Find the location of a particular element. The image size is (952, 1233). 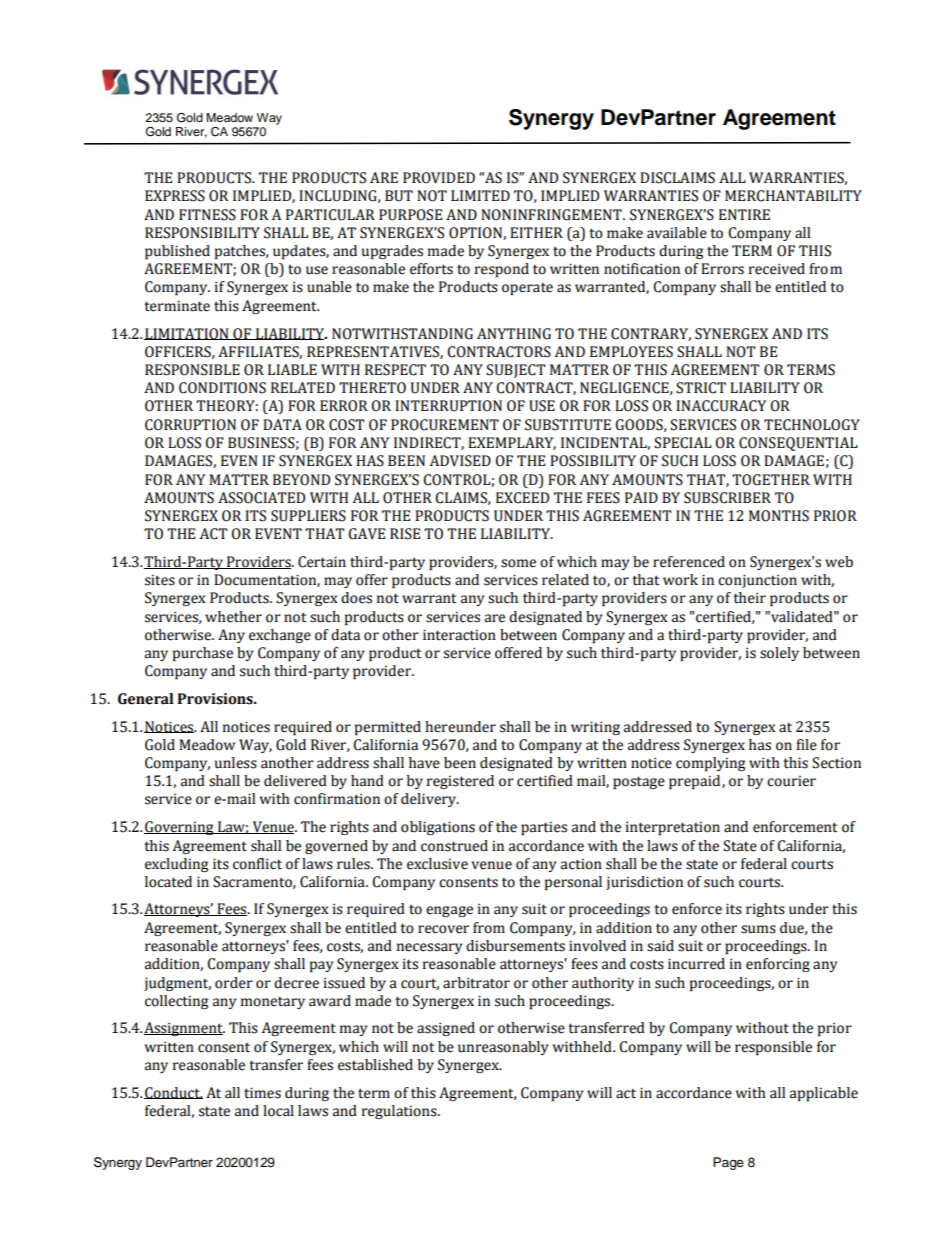

CONSEQUENTIAL is located at coordinates (798, 444).
